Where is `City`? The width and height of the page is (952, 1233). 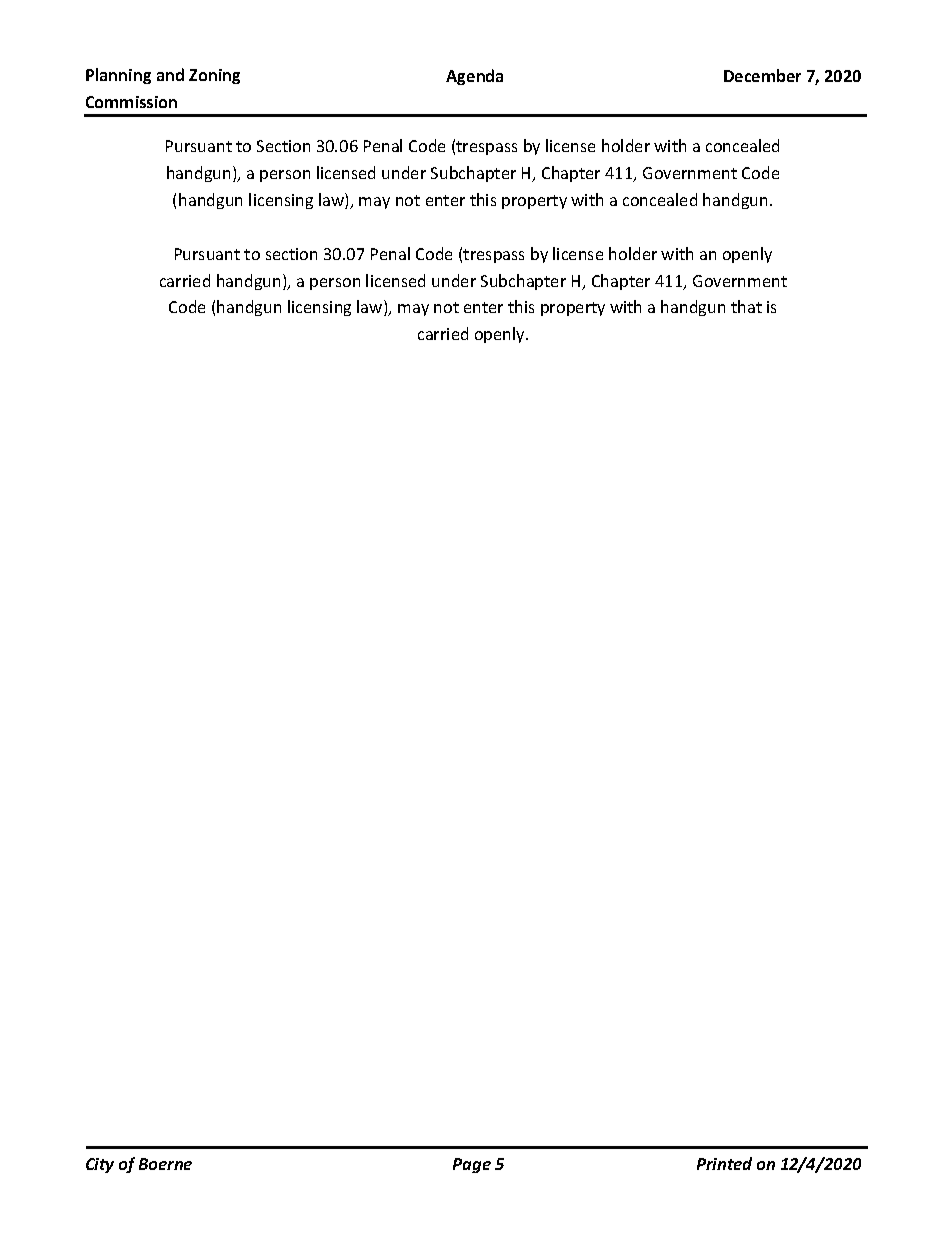
City is located at coordinates (100, 1165).
